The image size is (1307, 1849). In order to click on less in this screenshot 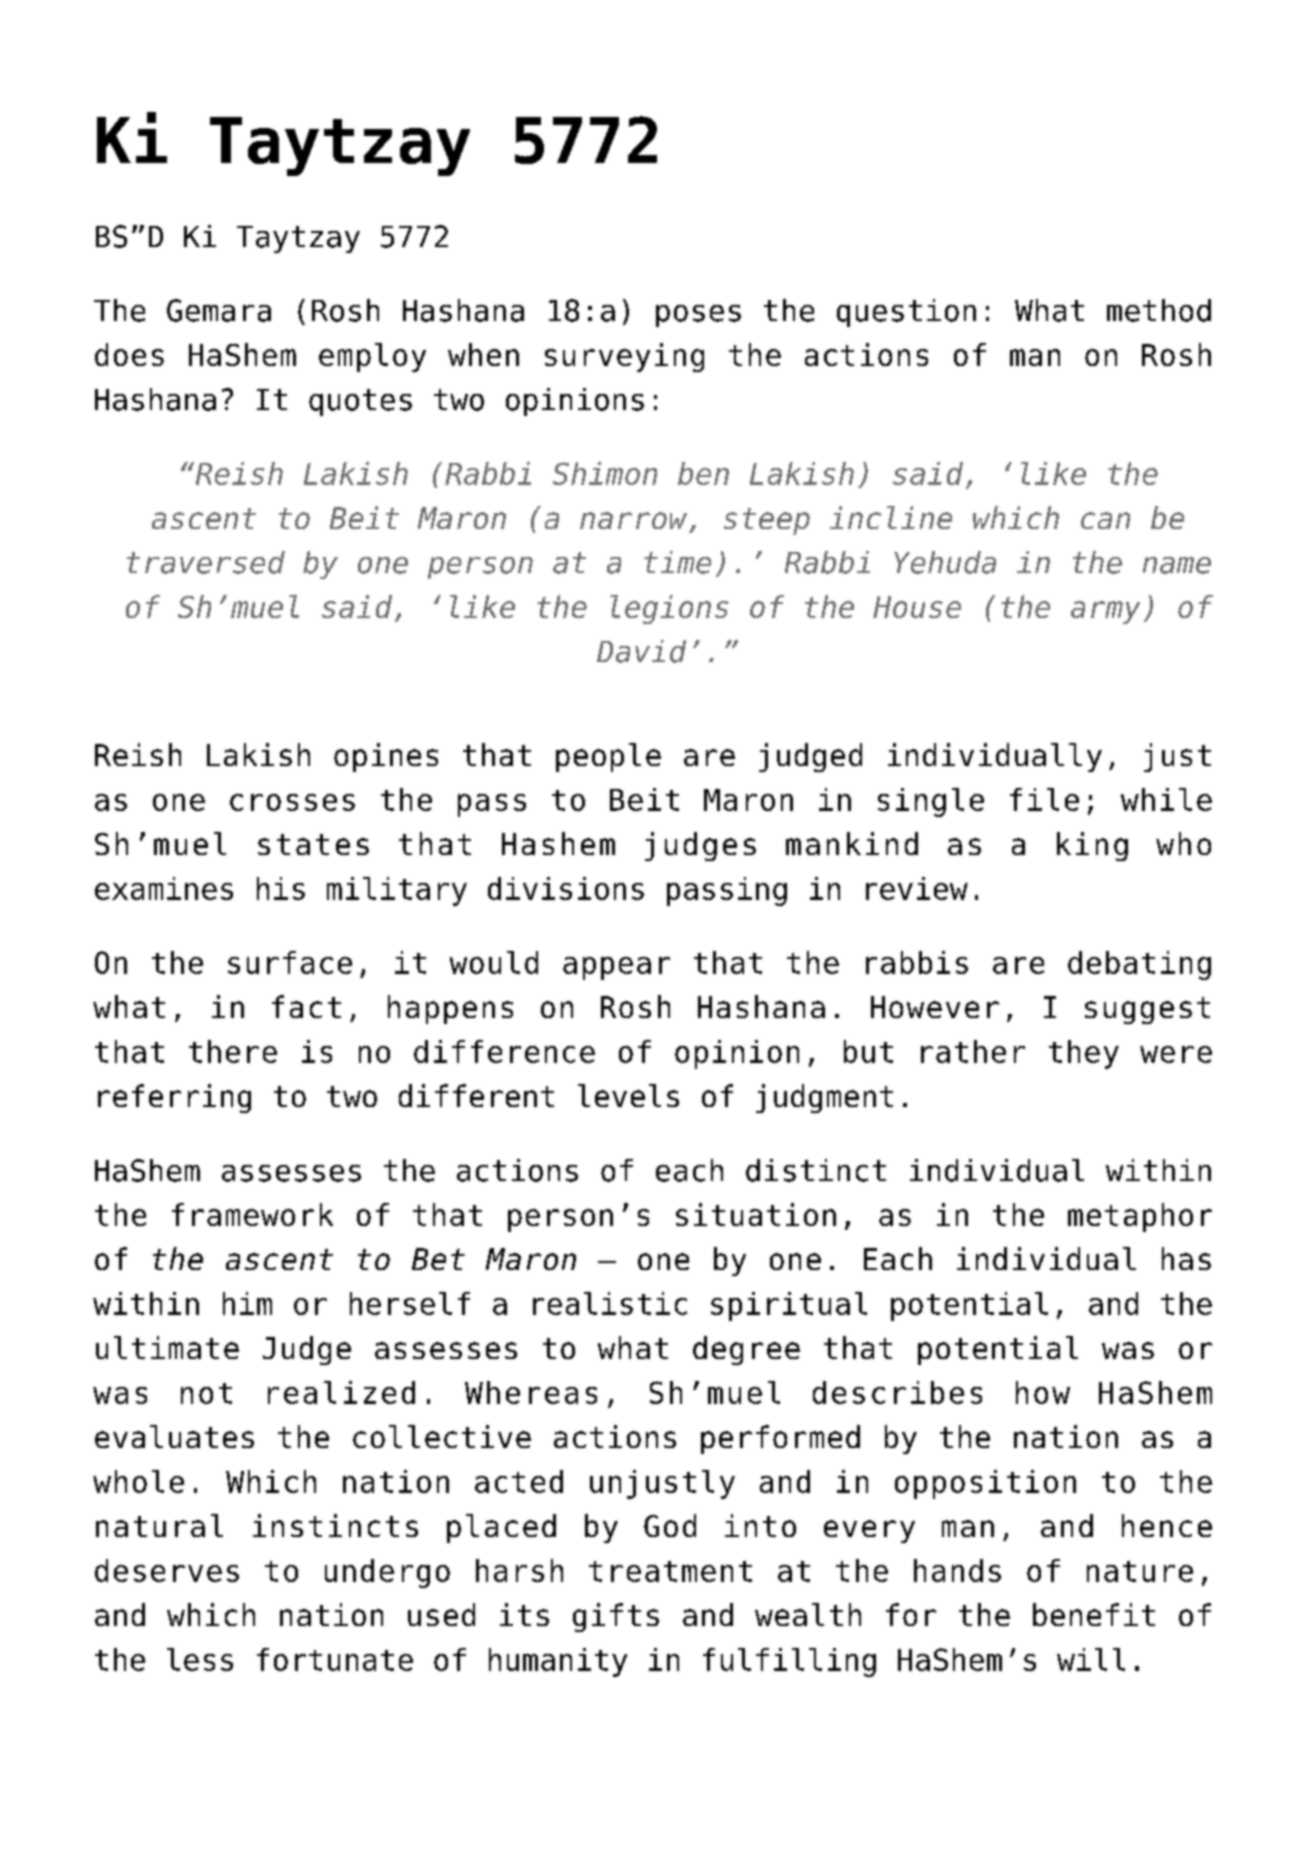, I will do `click(200, 1659)`.
